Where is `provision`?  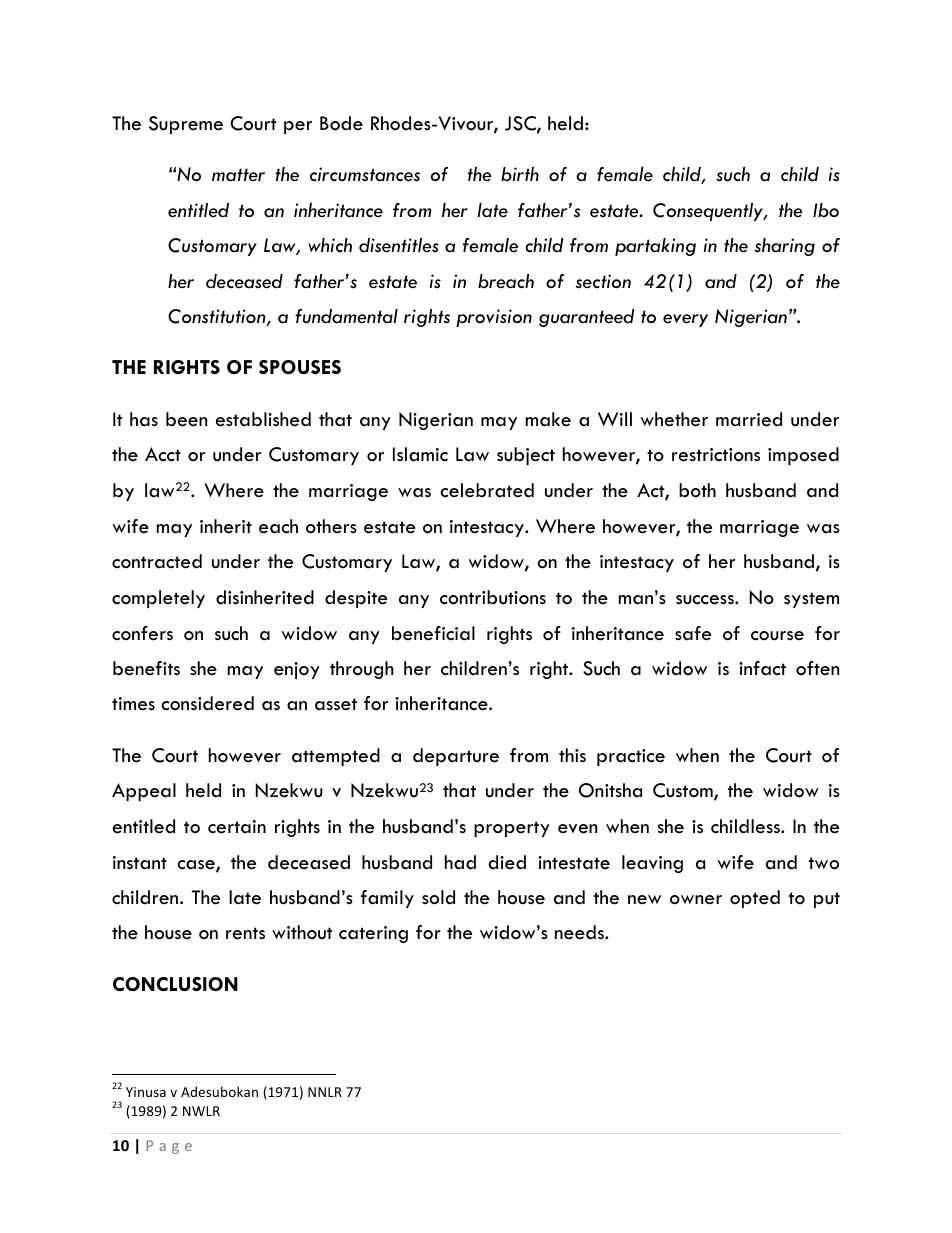 provision is located at coordinates (494, 318).
